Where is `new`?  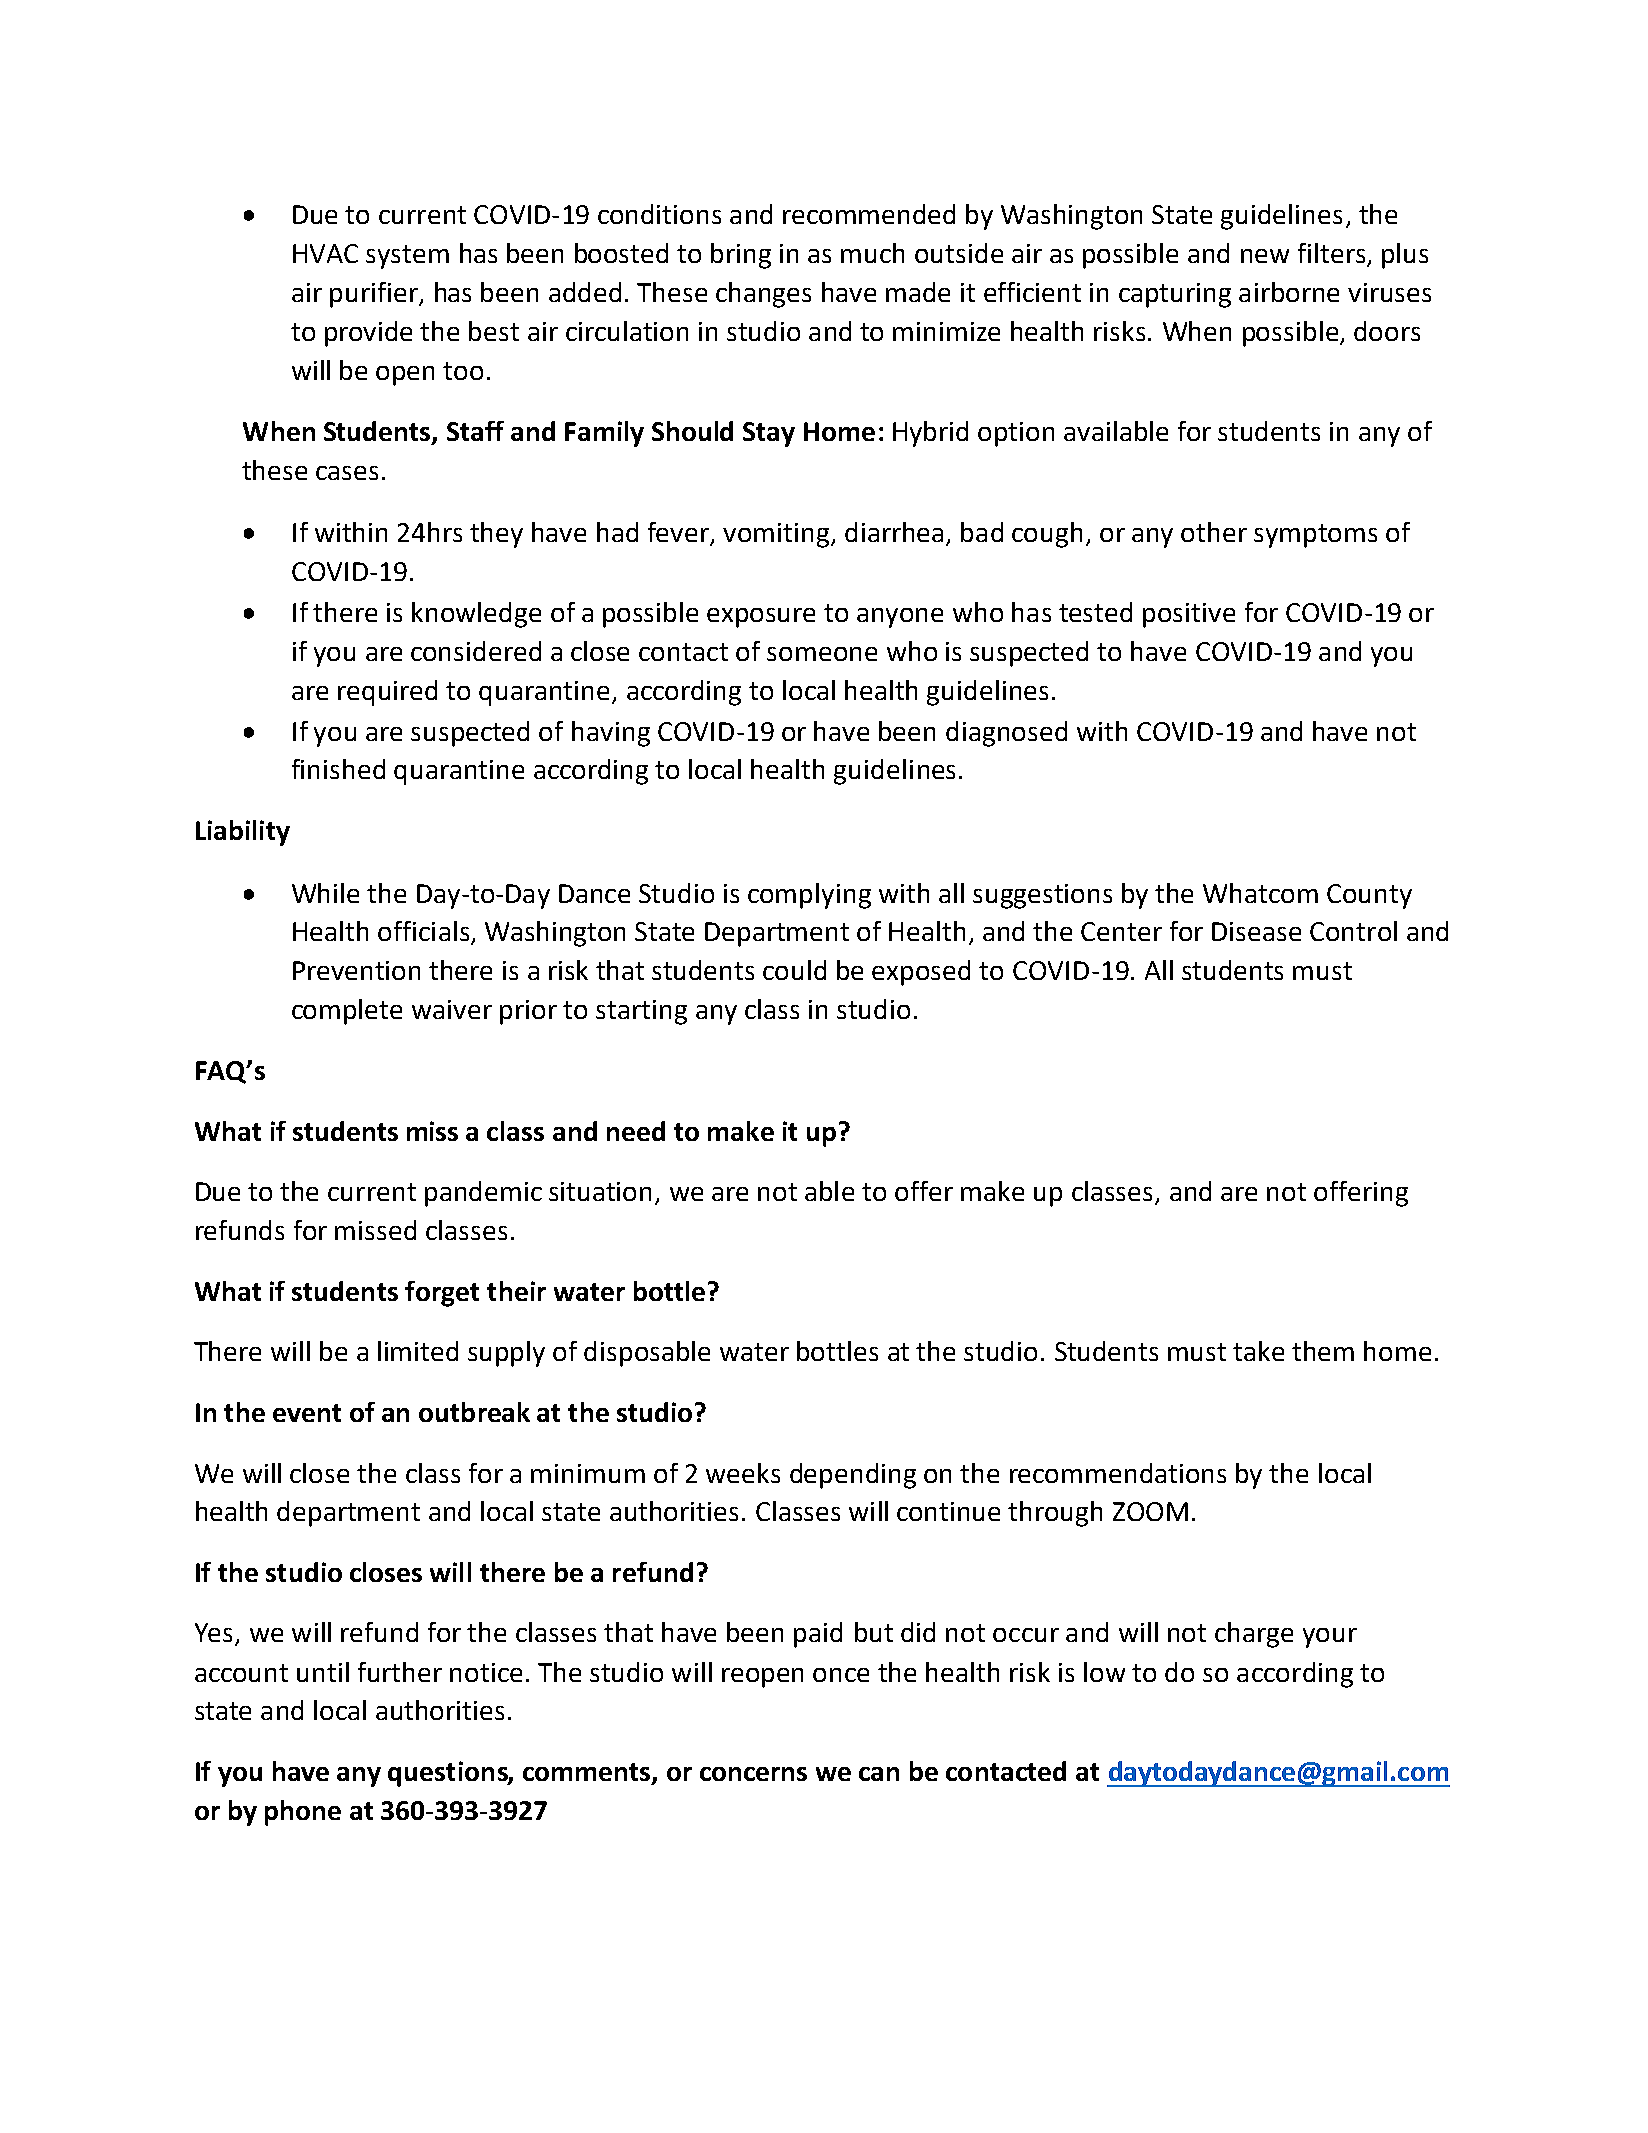 new is located at coordinates (1265, 256).
